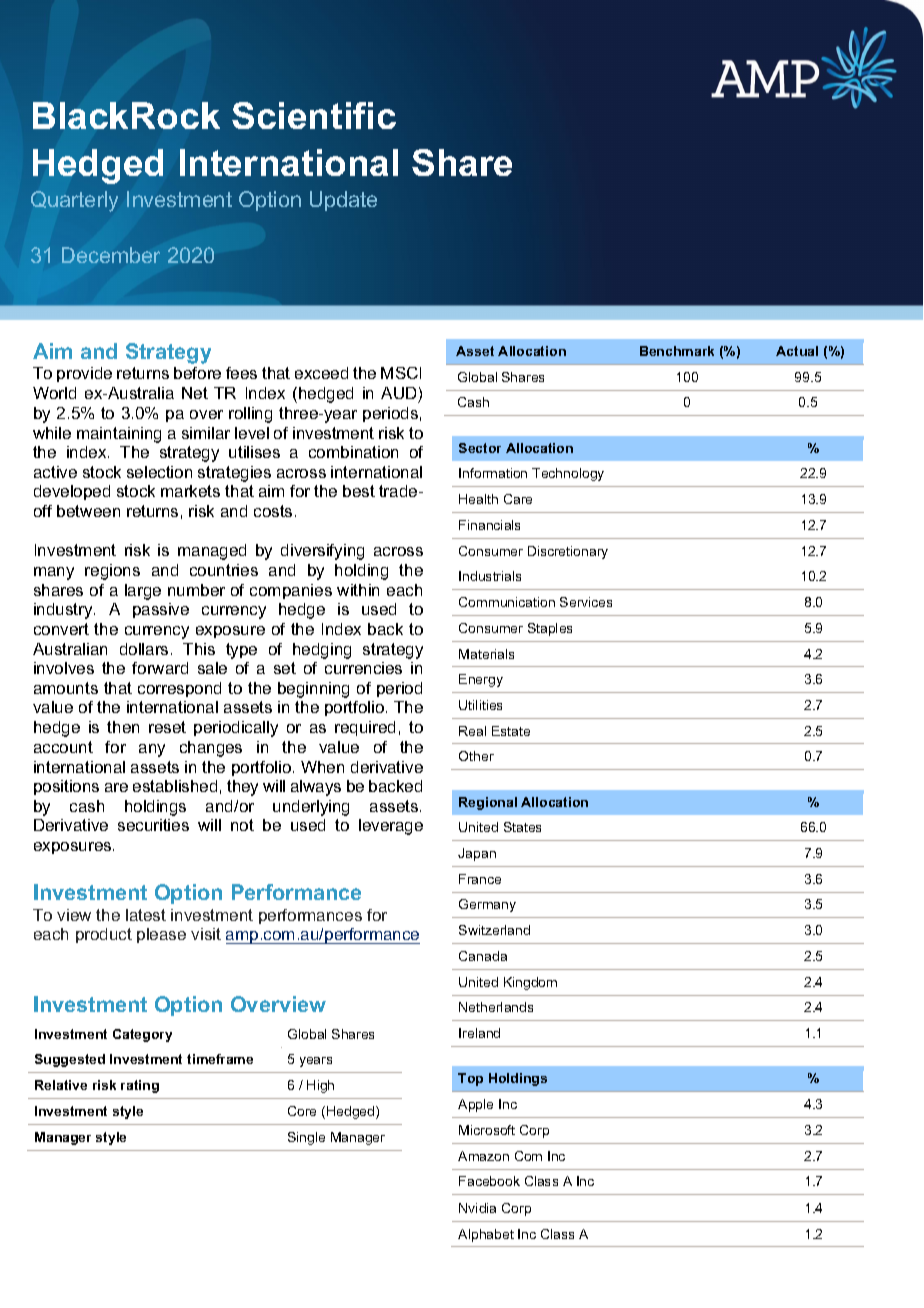 This screenshot has height=1308, width=924. I want to click on rating, so click(140, 1086).
